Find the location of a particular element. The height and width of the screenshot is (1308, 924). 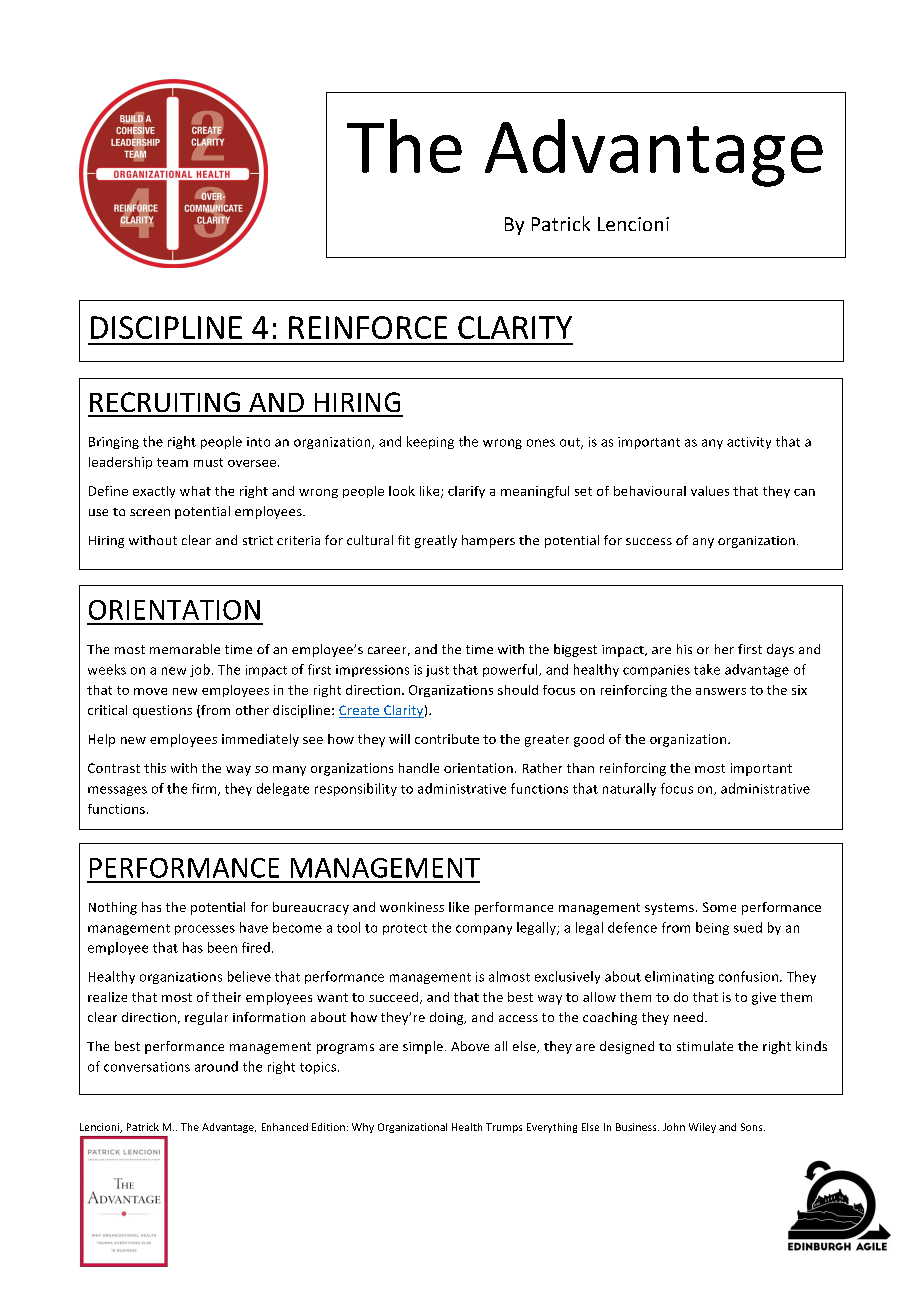

Some is located at coordinates (719, 907).
